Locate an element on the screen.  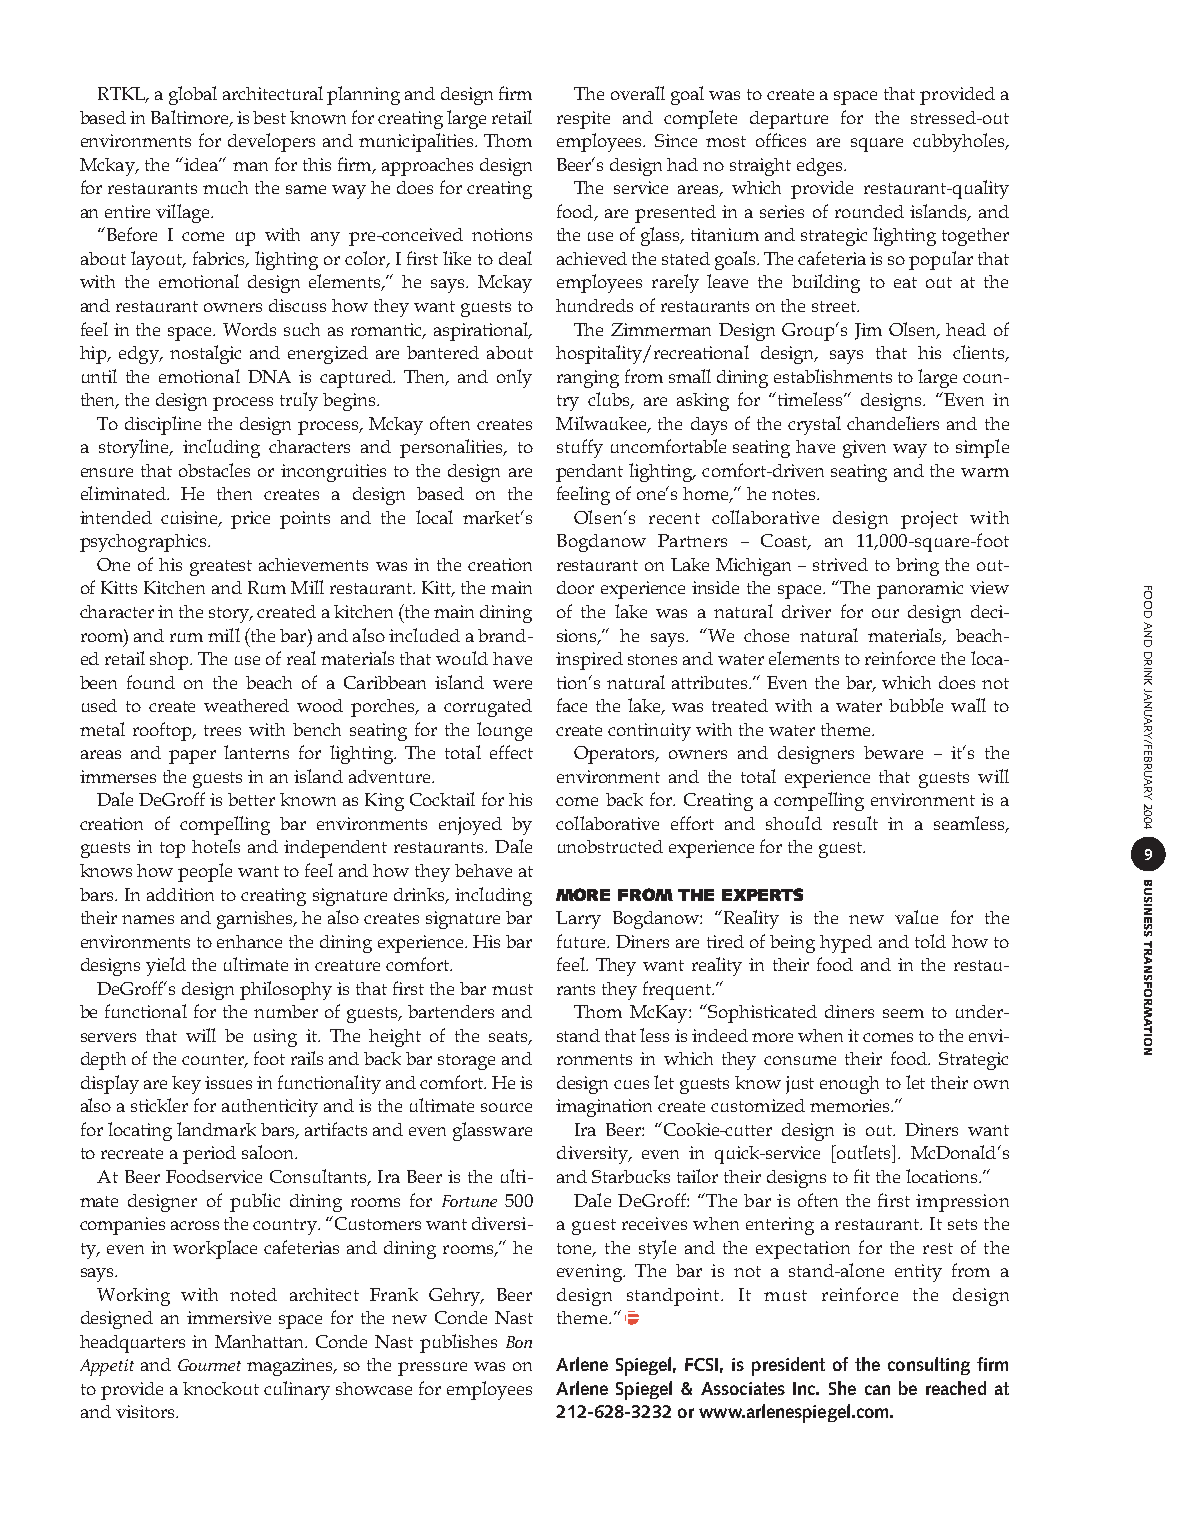
effect is located at coordinates (511, 752).
